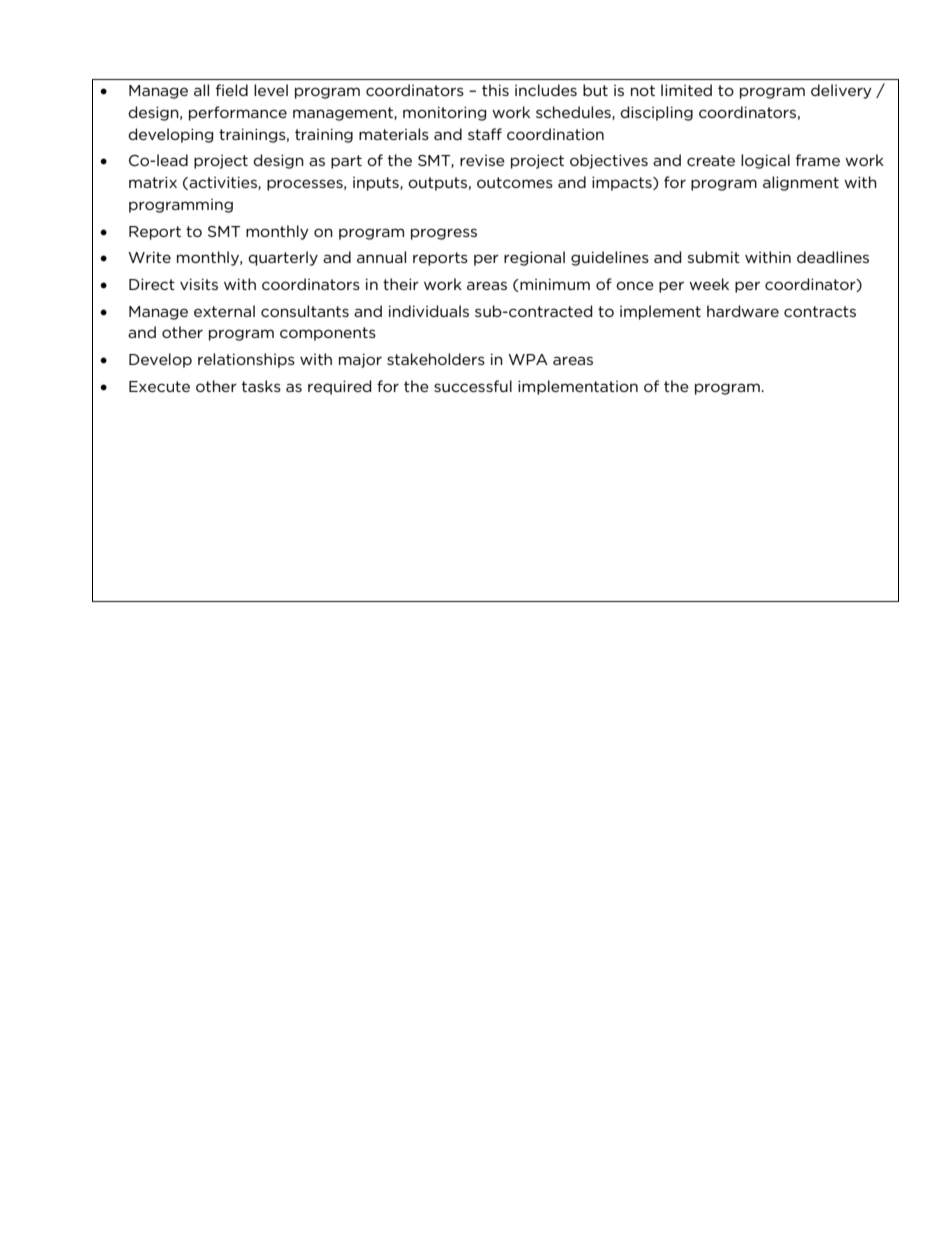 This screenshot has width=952, height=1233. What do you see at coordinates (232, 90) in the screenshot?
I see `field` at bounding box center [232, 90].
